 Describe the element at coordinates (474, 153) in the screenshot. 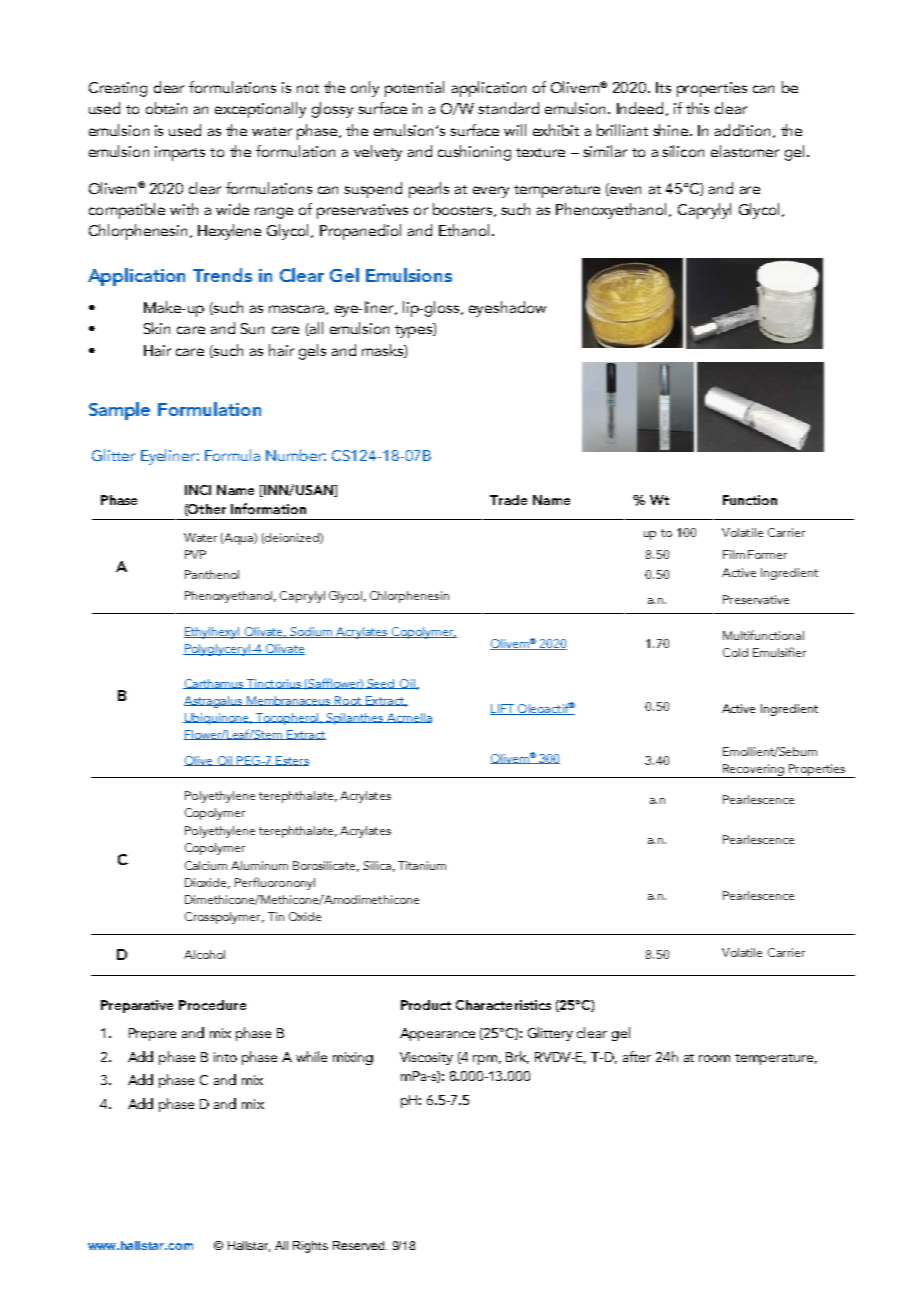

I see `cushioning` at that location.
